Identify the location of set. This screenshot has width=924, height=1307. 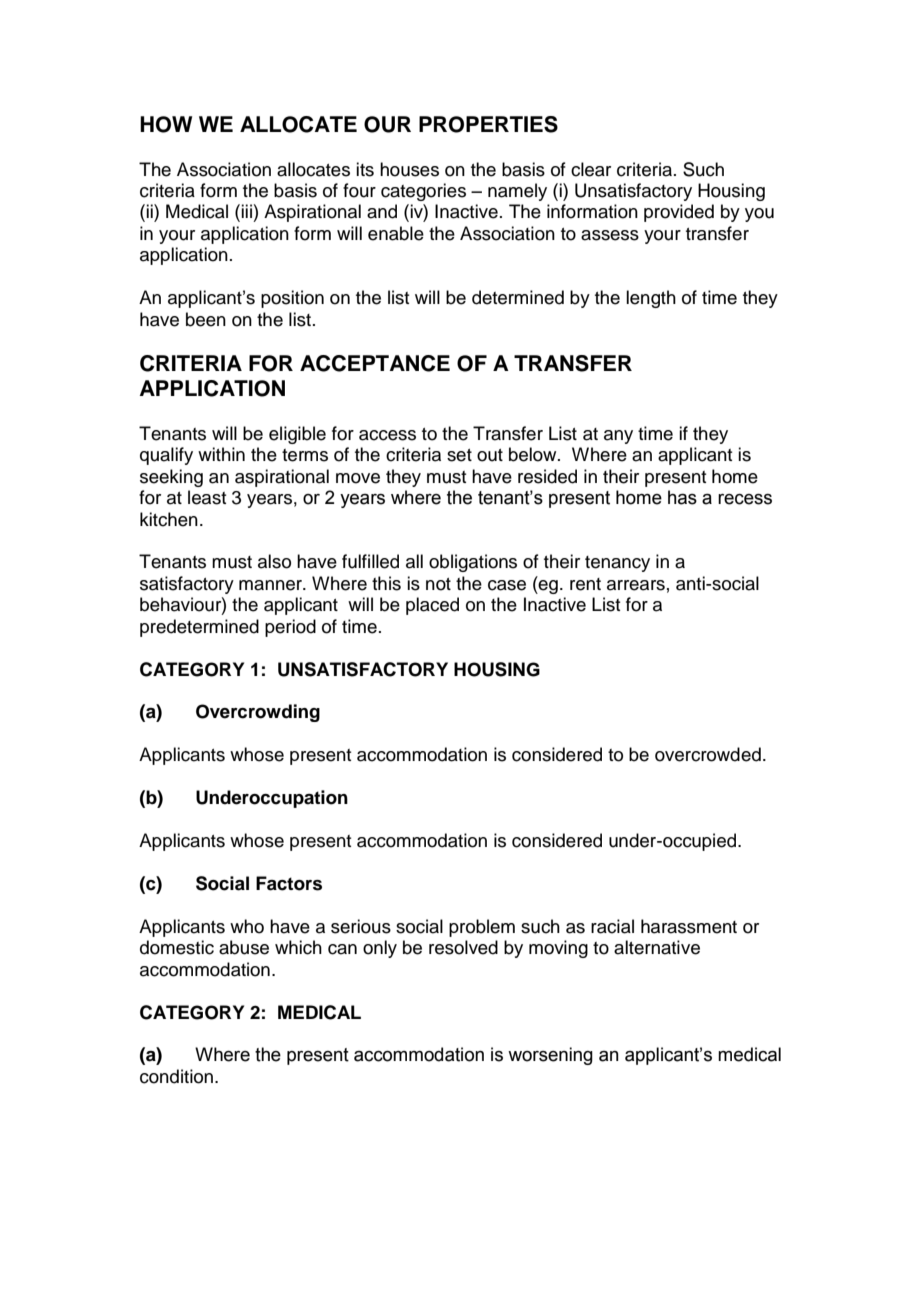
(459, 455).
